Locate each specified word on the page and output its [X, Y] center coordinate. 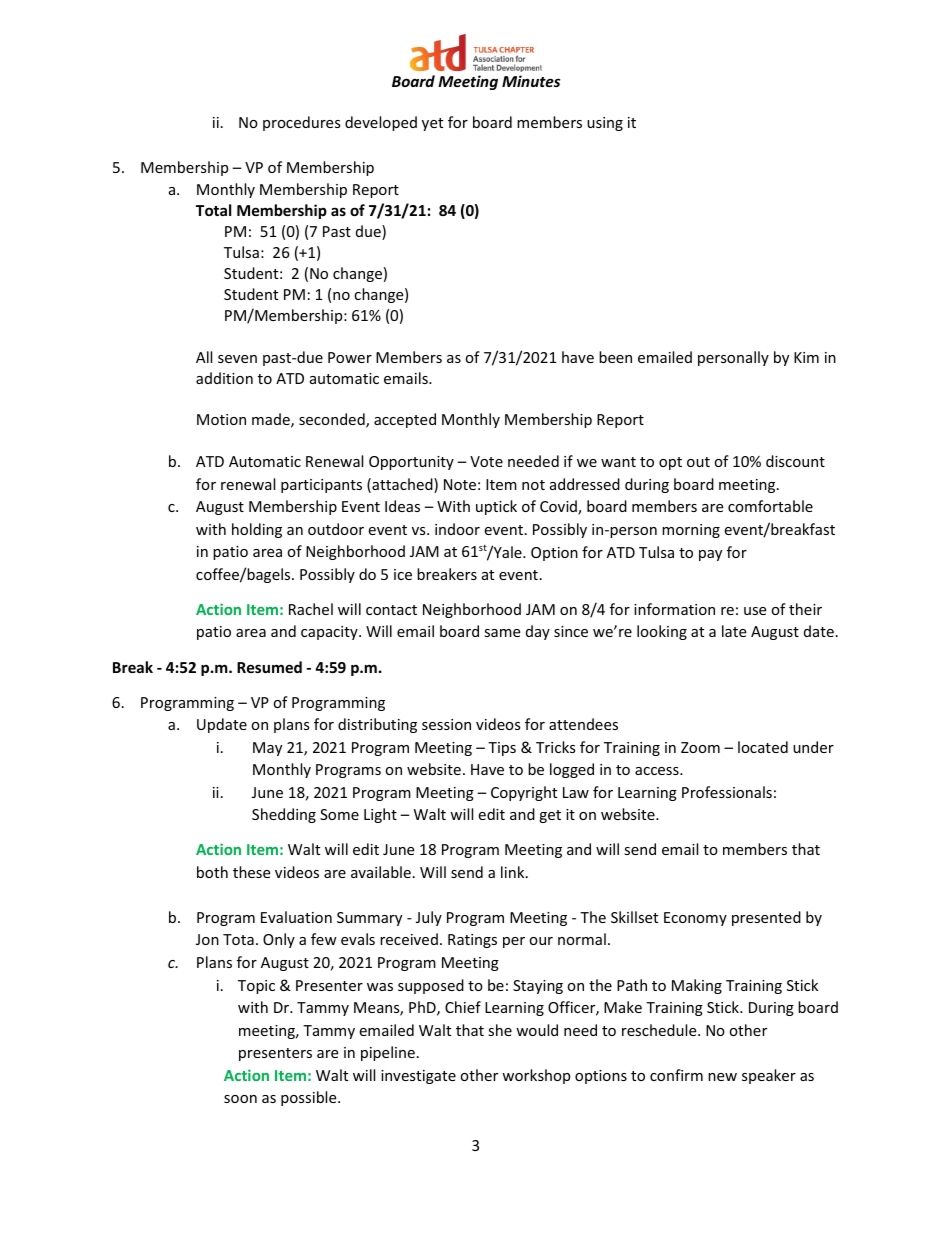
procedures [302, 123]
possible [310, 1098]
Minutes [531, 81]
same [502, 633]
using [605, 124]
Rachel [311, 609]
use [755, 611]
